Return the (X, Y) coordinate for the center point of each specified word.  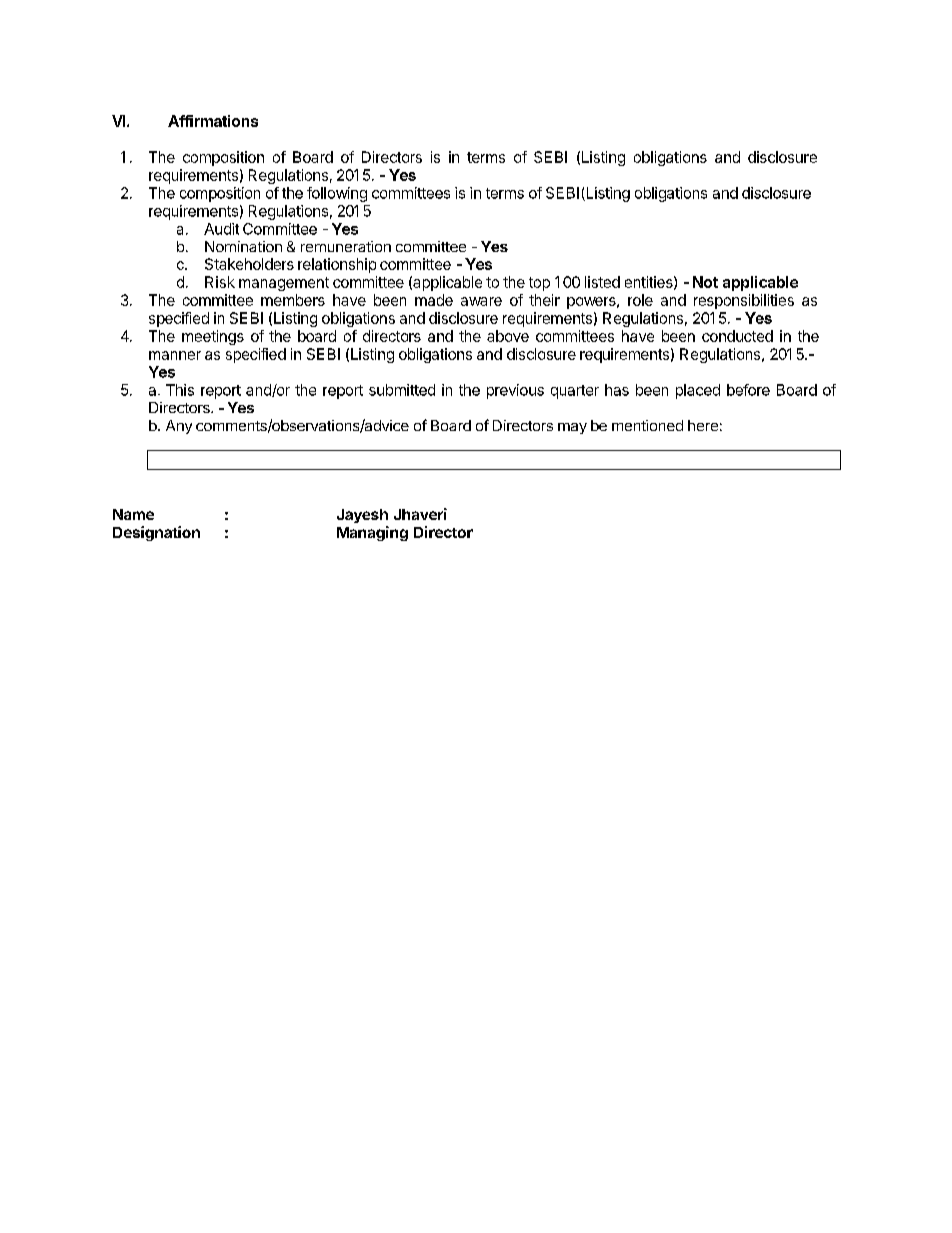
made (434, 300)
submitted (402, 390)
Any (179, 427)
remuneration (346, 246)
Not (705, 282)
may (572, 428)
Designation (156, 533)
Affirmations (213, 121)
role (640, 300)
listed (602, 282)
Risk (220, 282)
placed (698, 391)
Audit (221, 229)
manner (175, 355)
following (337, 194)
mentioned (647, 425)
